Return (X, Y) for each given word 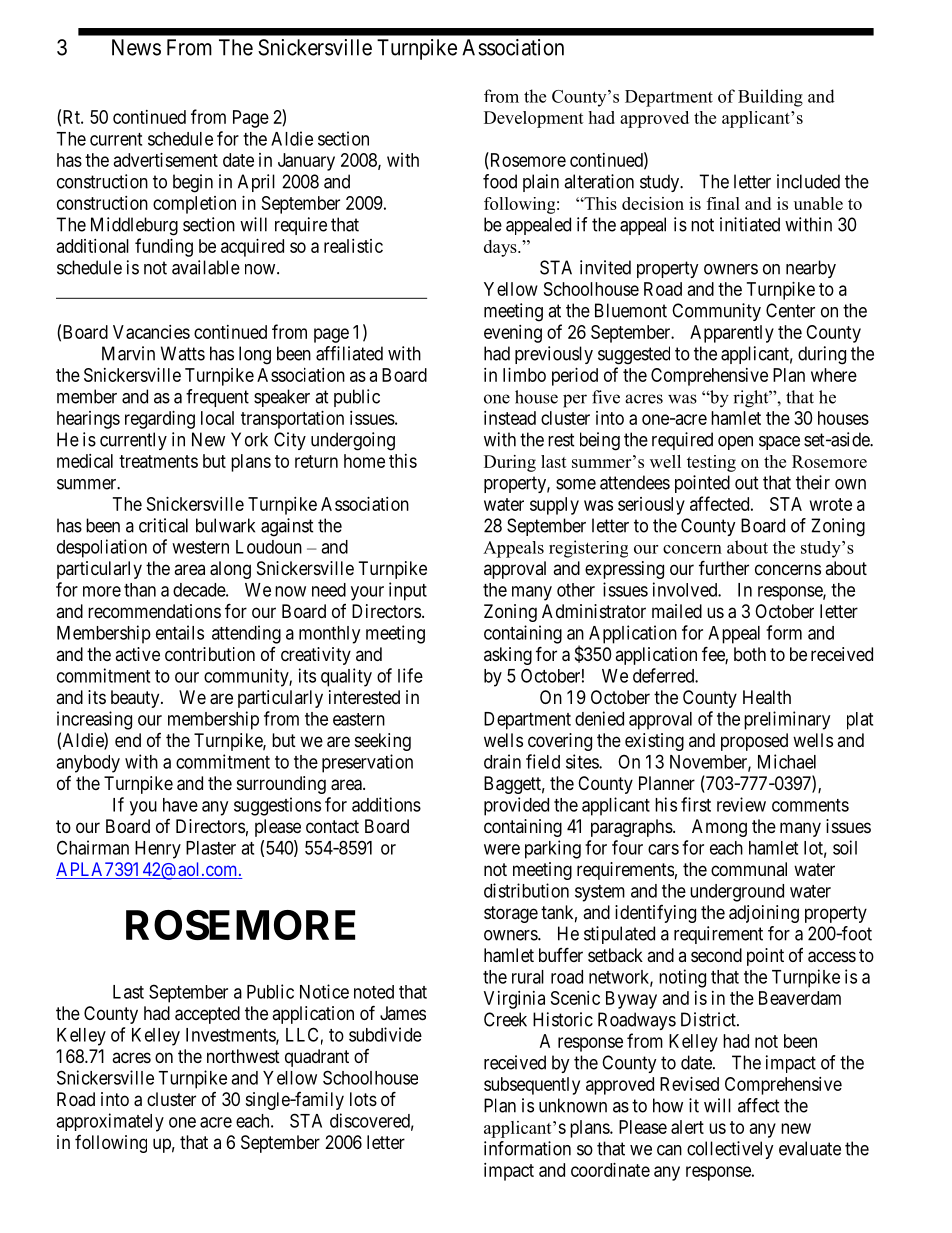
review (741, 804)
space (779, 443)
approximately (110, 1122)
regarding (160, 420)
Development (534, 119)
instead (510, 418)
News (136, 47)
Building (770, 98)
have (180, 805)
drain (502, 761)
